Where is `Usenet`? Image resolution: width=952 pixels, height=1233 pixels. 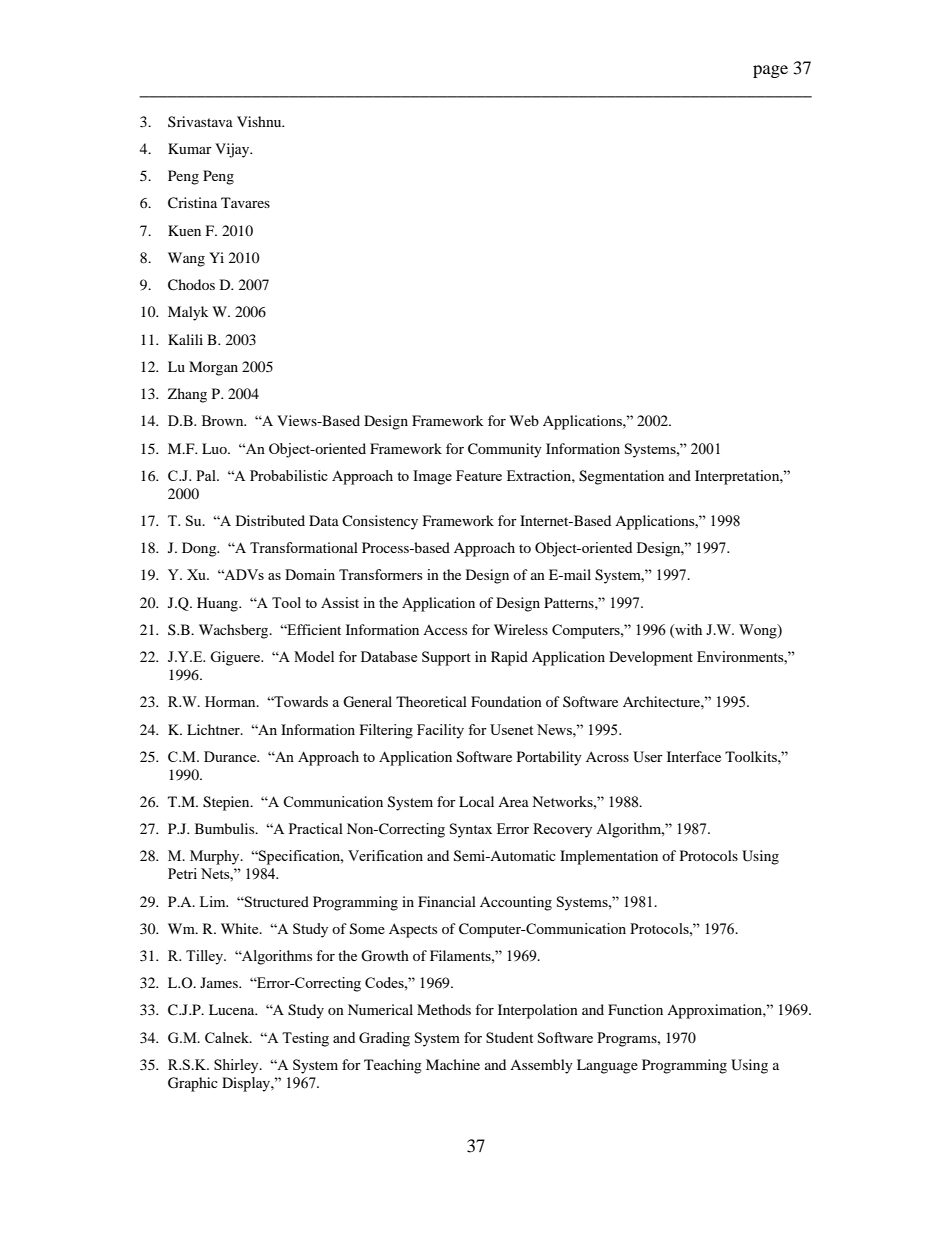
Usenet is located at coordinates (511, 729).
